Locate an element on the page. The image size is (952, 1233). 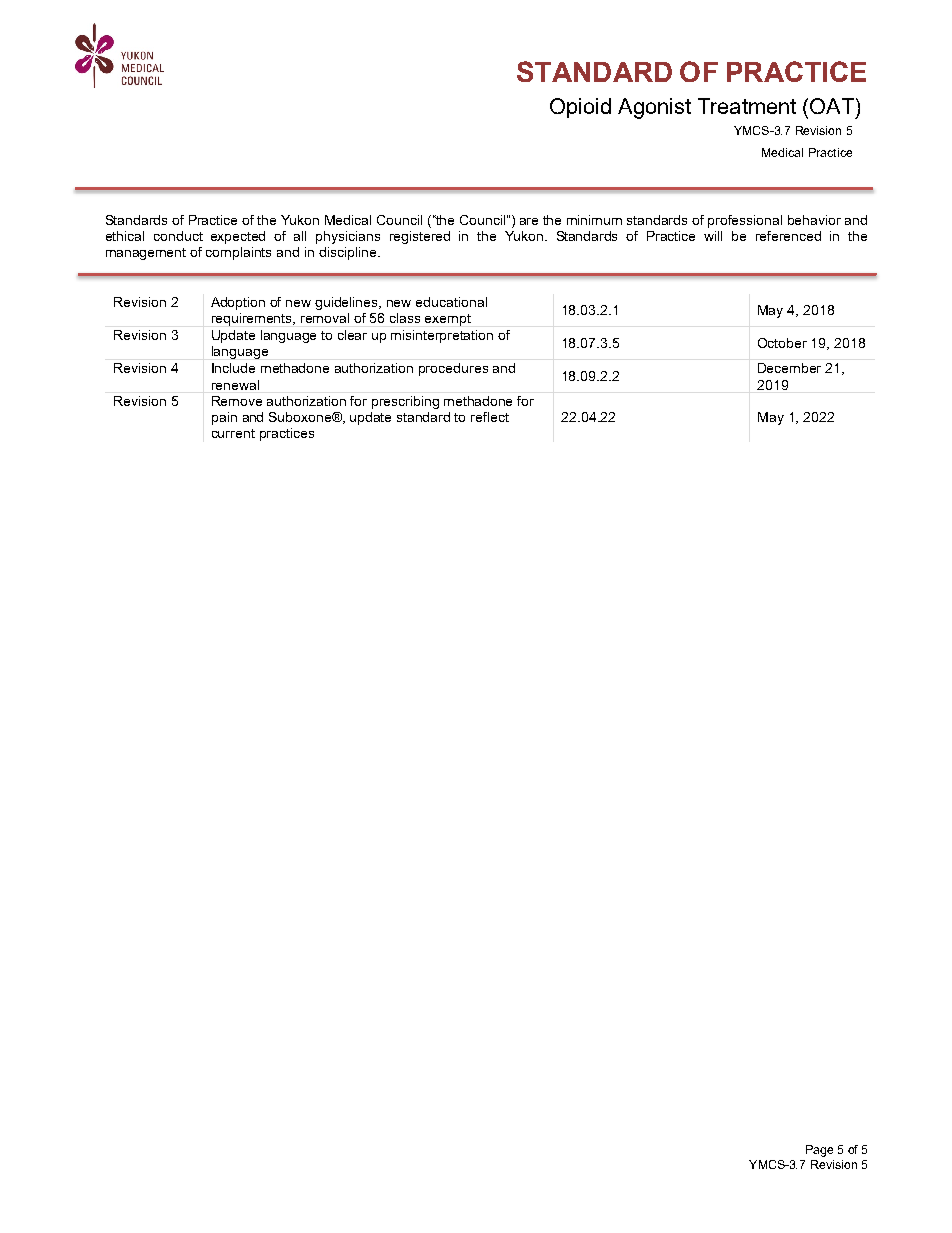
requirements is located at coordinates (253, 319).
